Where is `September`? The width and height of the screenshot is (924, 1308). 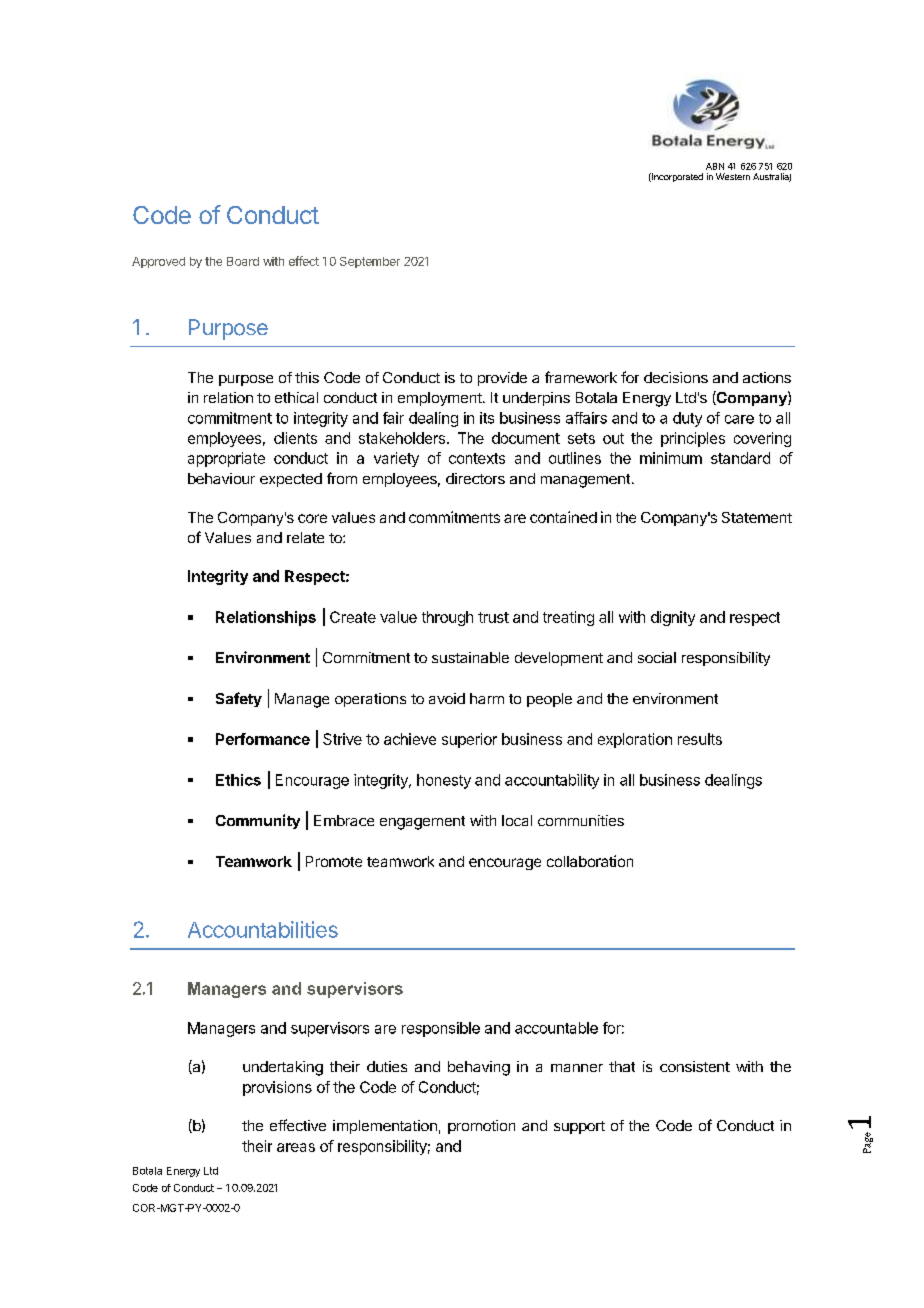
September is located at coordinates (370, 262).
